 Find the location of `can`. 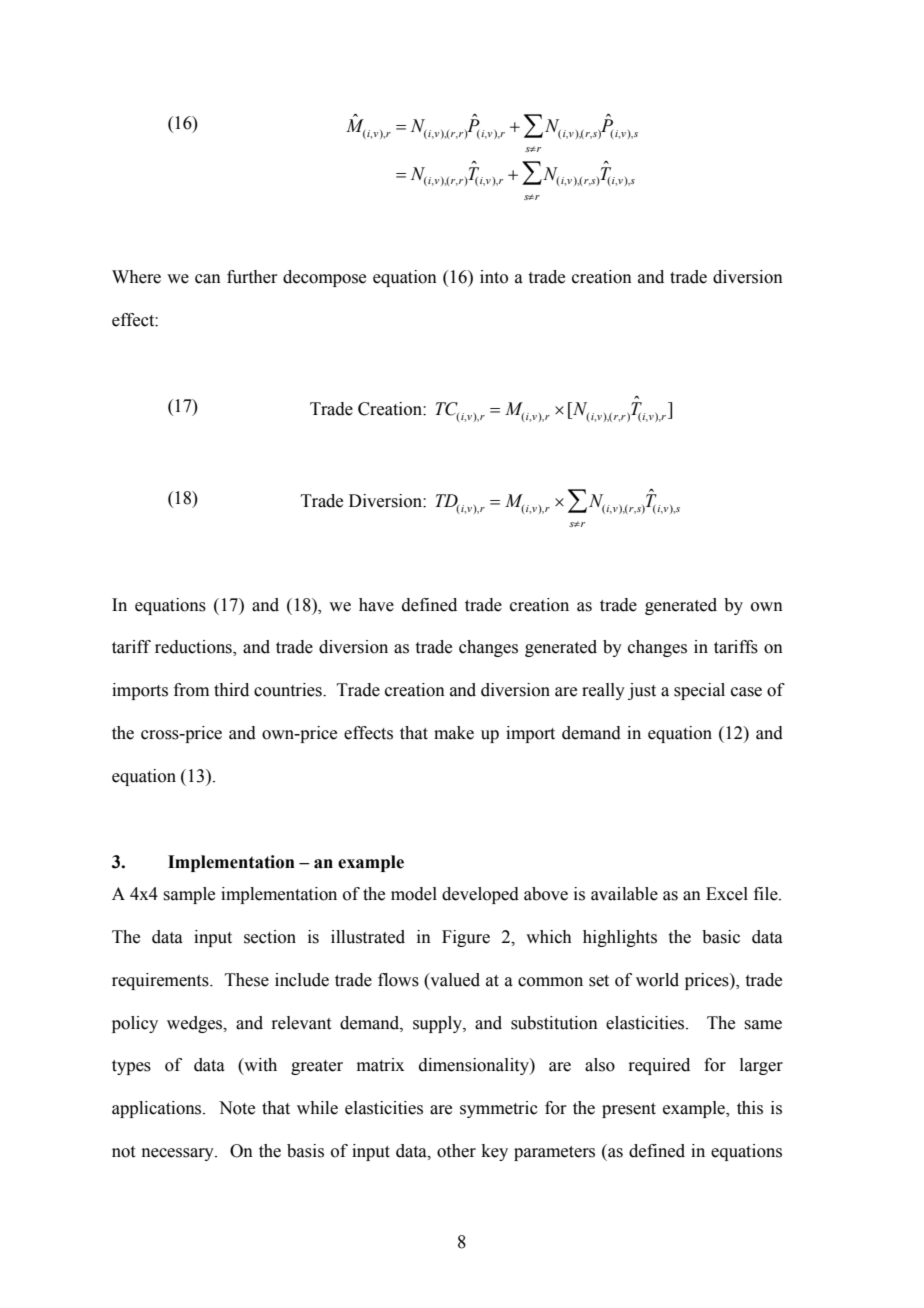

can is located at coordinates (208, 279).
